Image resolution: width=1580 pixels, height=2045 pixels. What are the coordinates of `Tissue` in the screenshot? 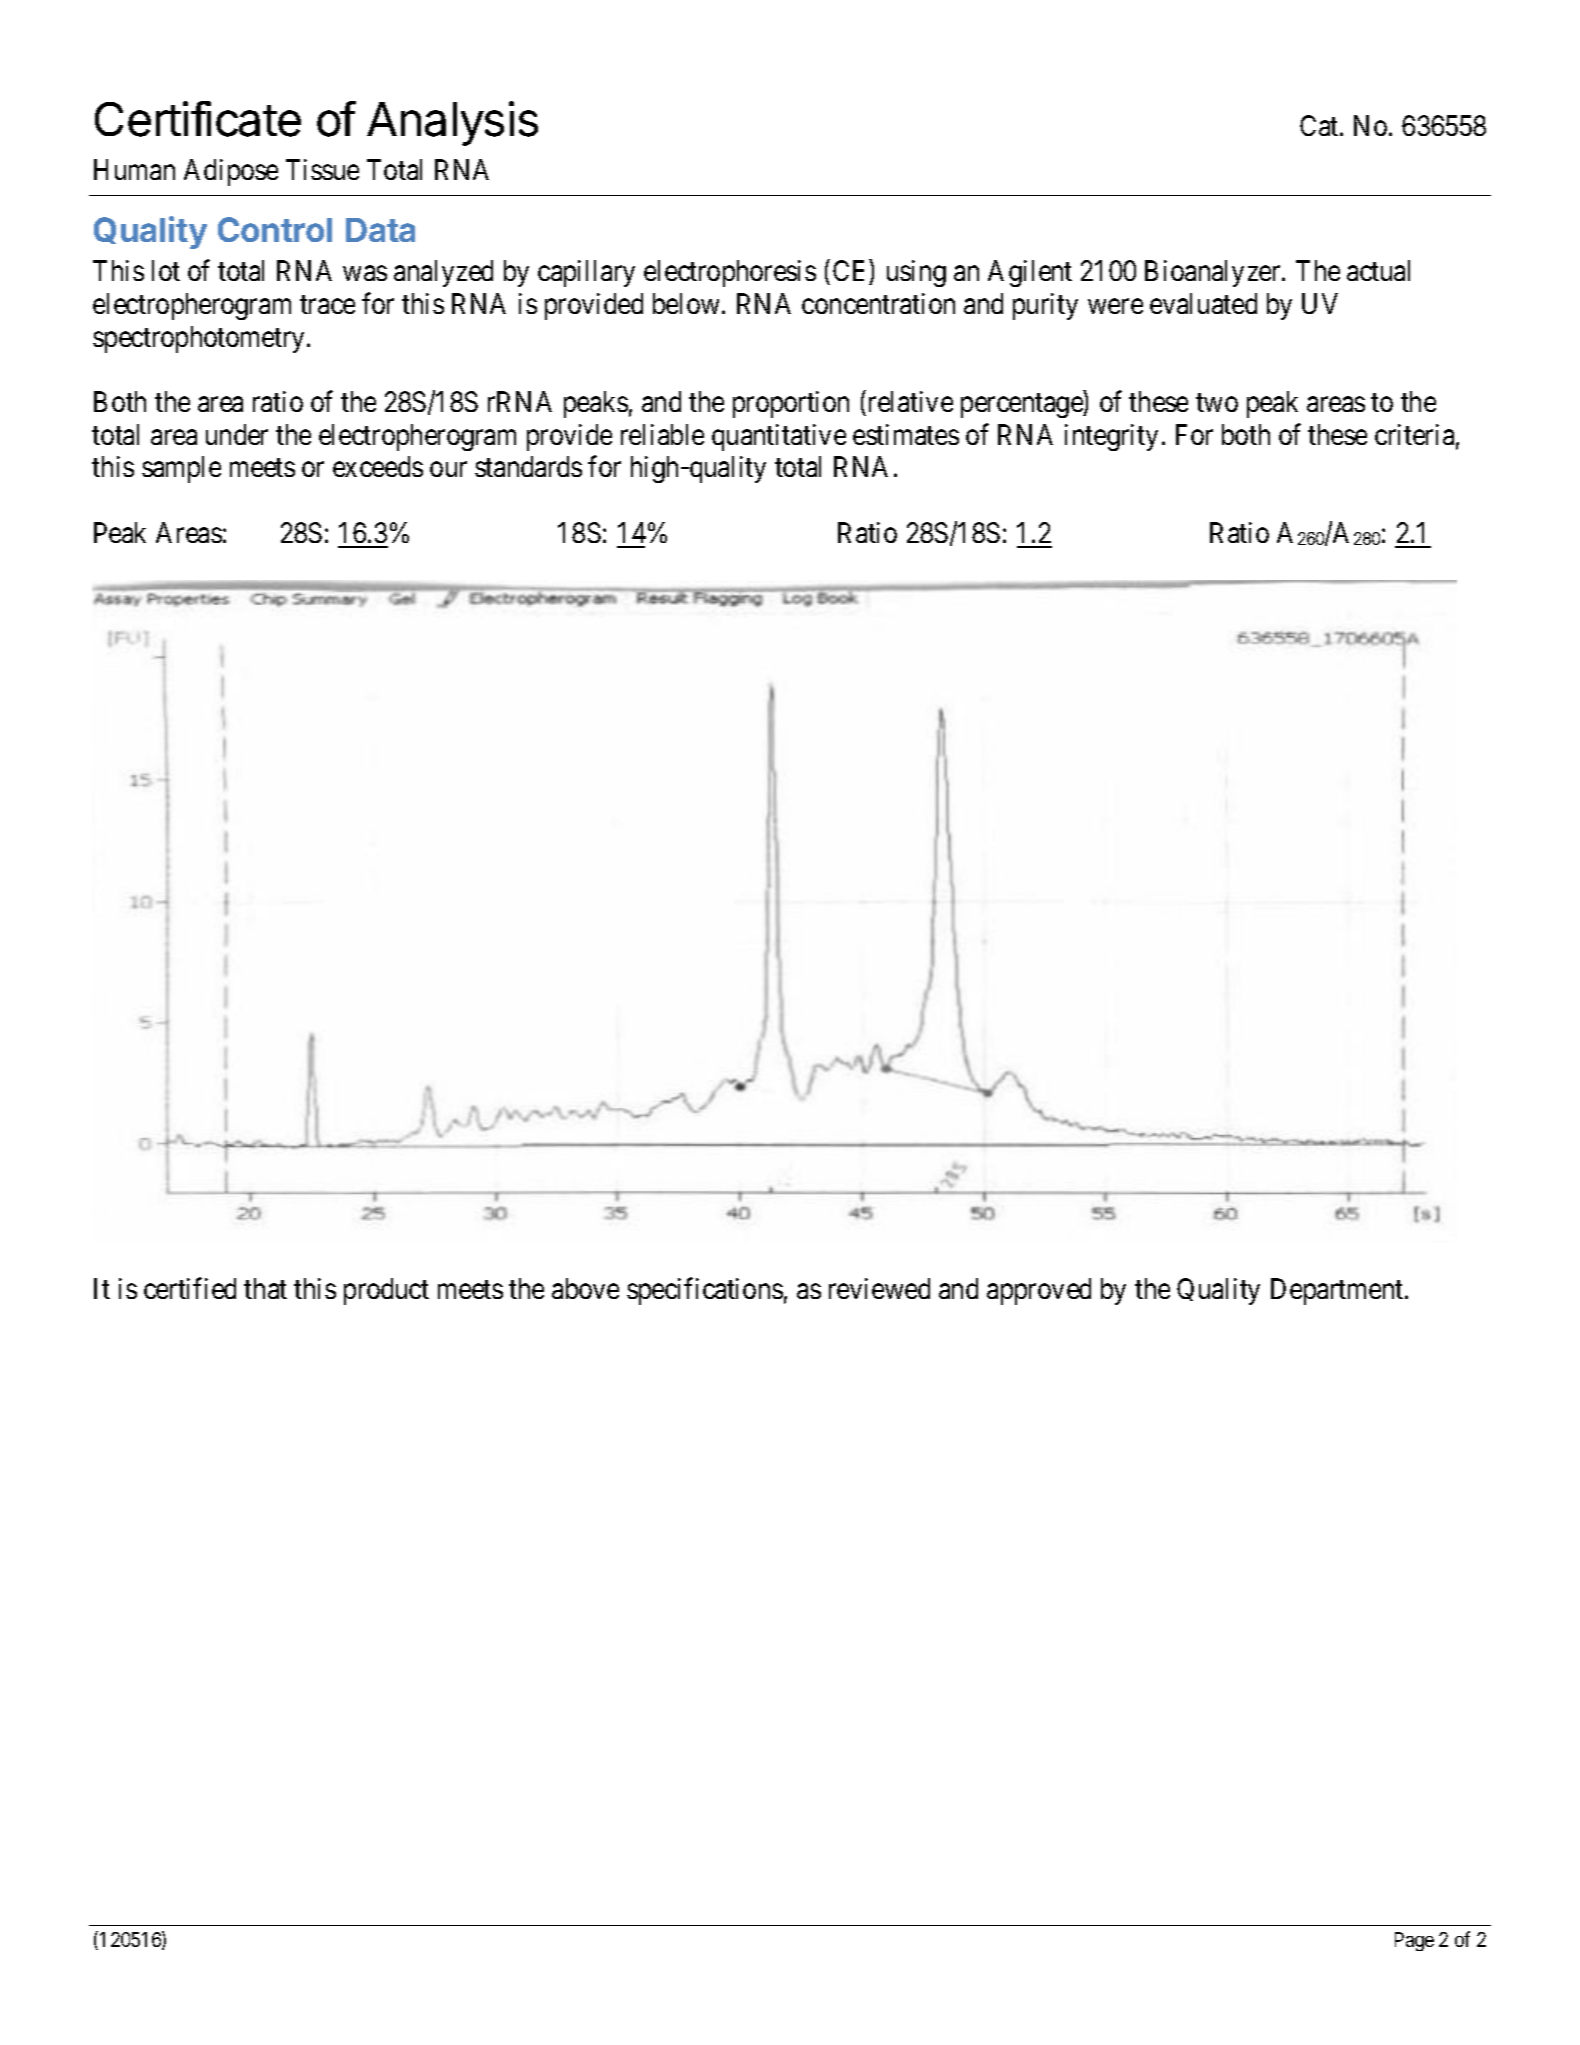 It's located at (322, 169).
